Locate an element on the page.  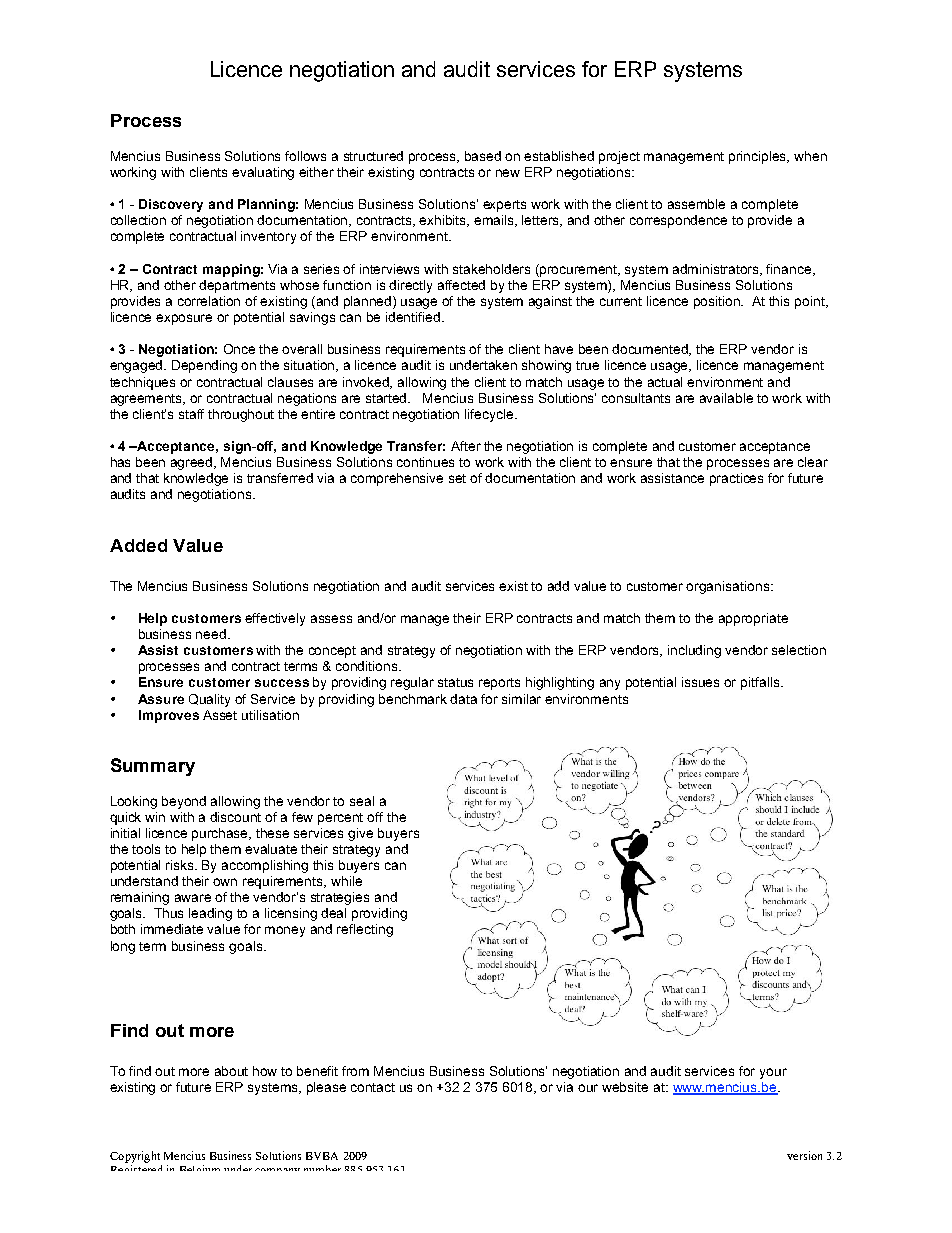
including is located at coordinates (694, 651).
